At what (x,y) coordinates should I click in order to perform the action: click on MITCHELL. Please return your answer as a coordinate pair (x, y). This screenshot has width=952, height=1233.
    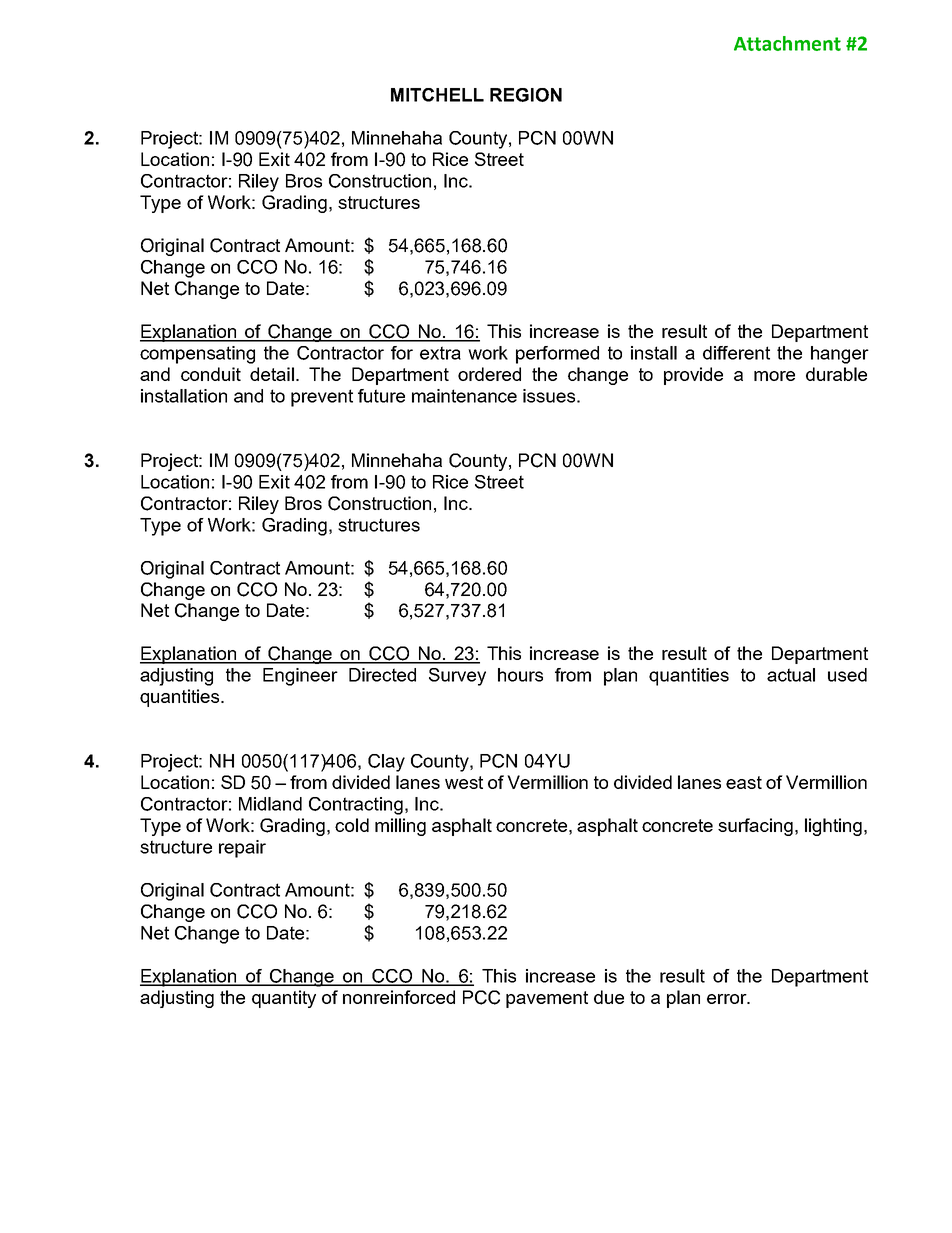
    Looking at the image, I should click on (437, 95).
